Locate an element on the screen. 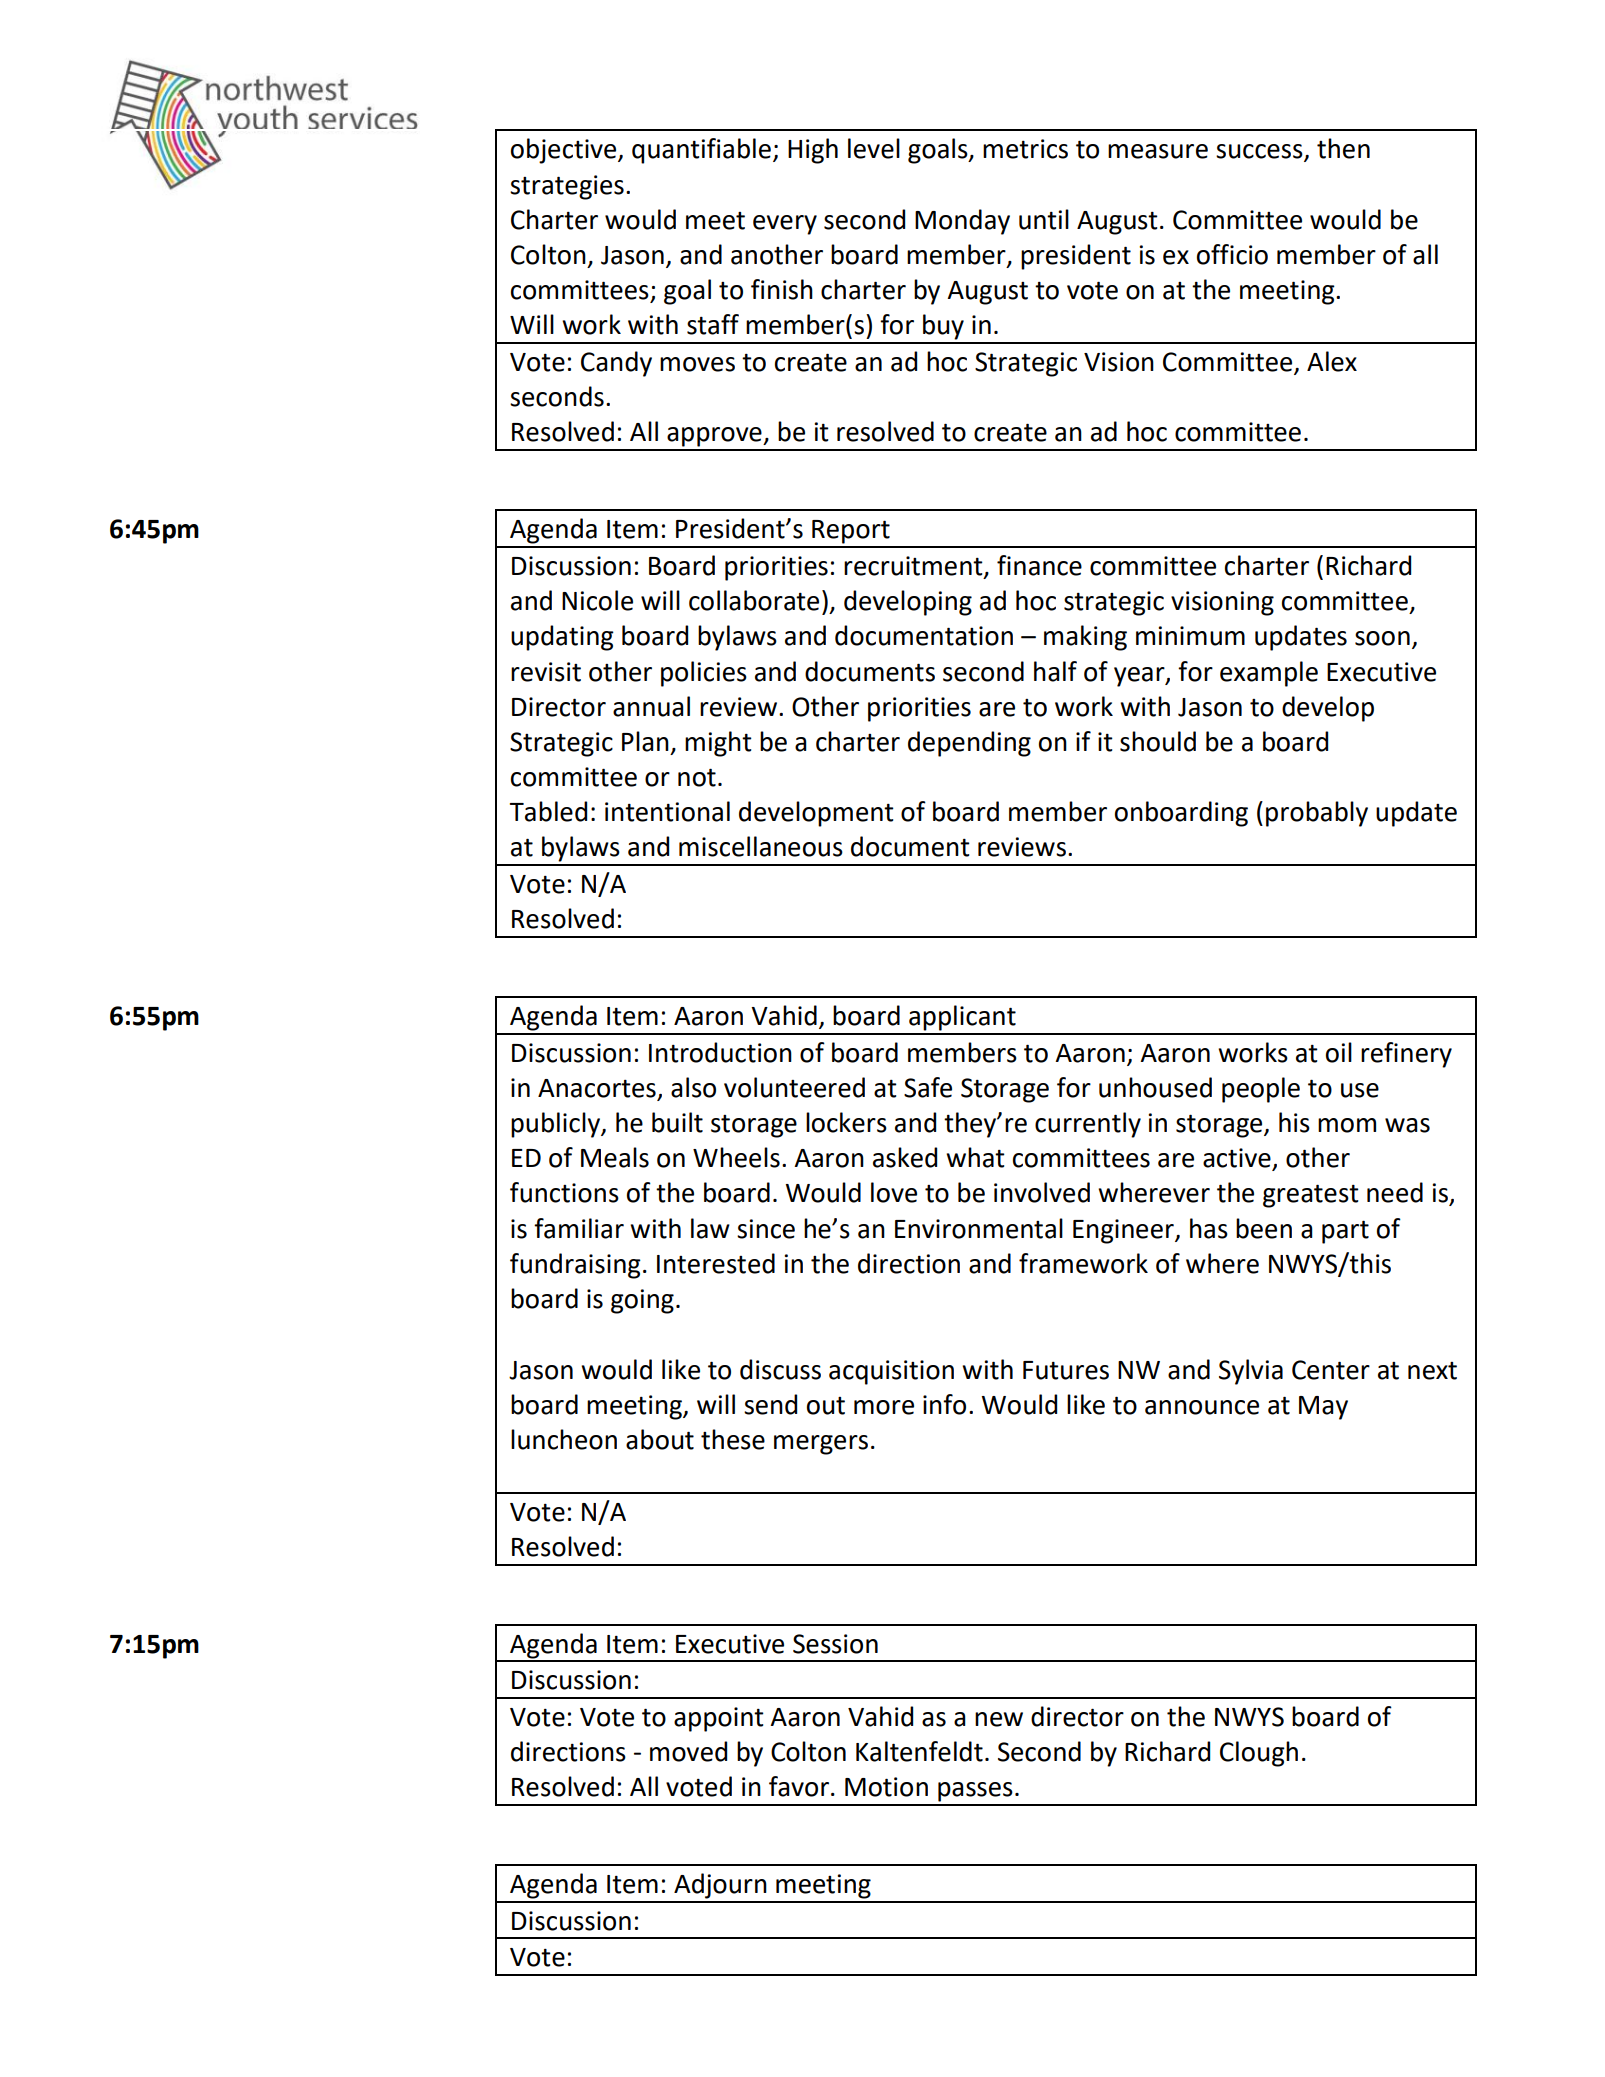 The height and width of the screenshot is (2077, 1605). new is located at coordinates (999, 1719).
